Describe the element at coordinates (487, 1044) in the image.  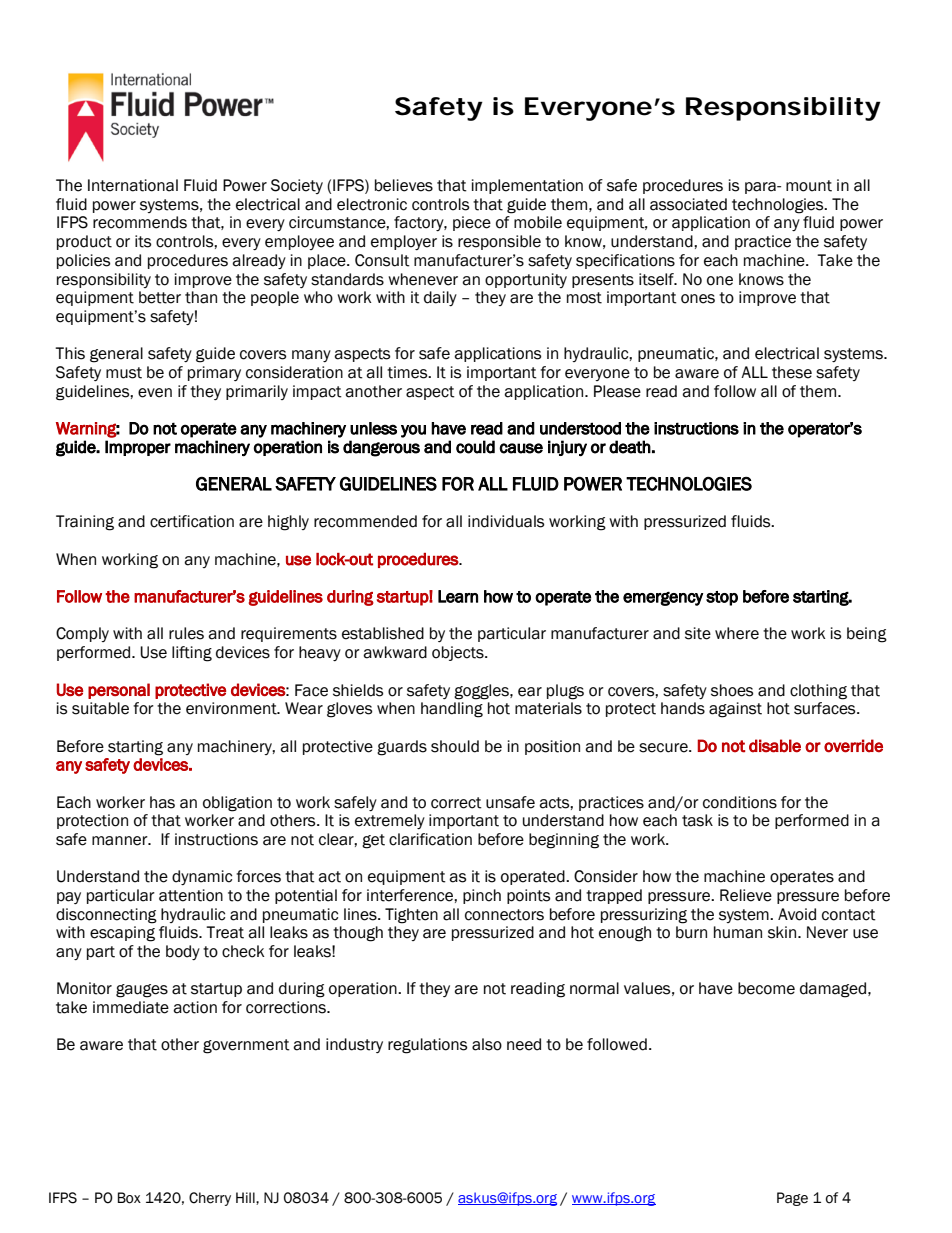
I see `also` at that location.
